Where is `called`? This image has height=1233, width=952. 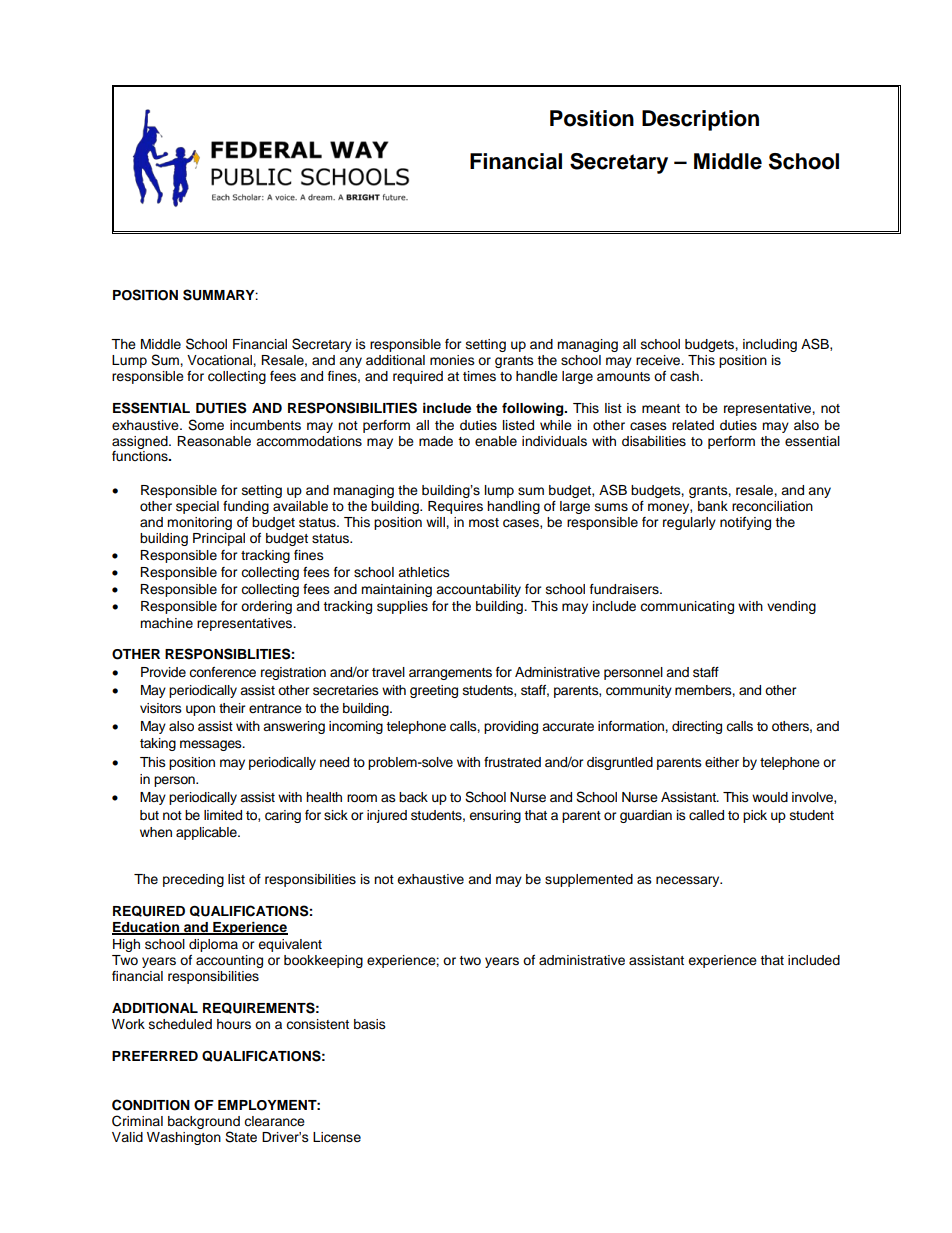 called is located at coordinates (706, 815).
